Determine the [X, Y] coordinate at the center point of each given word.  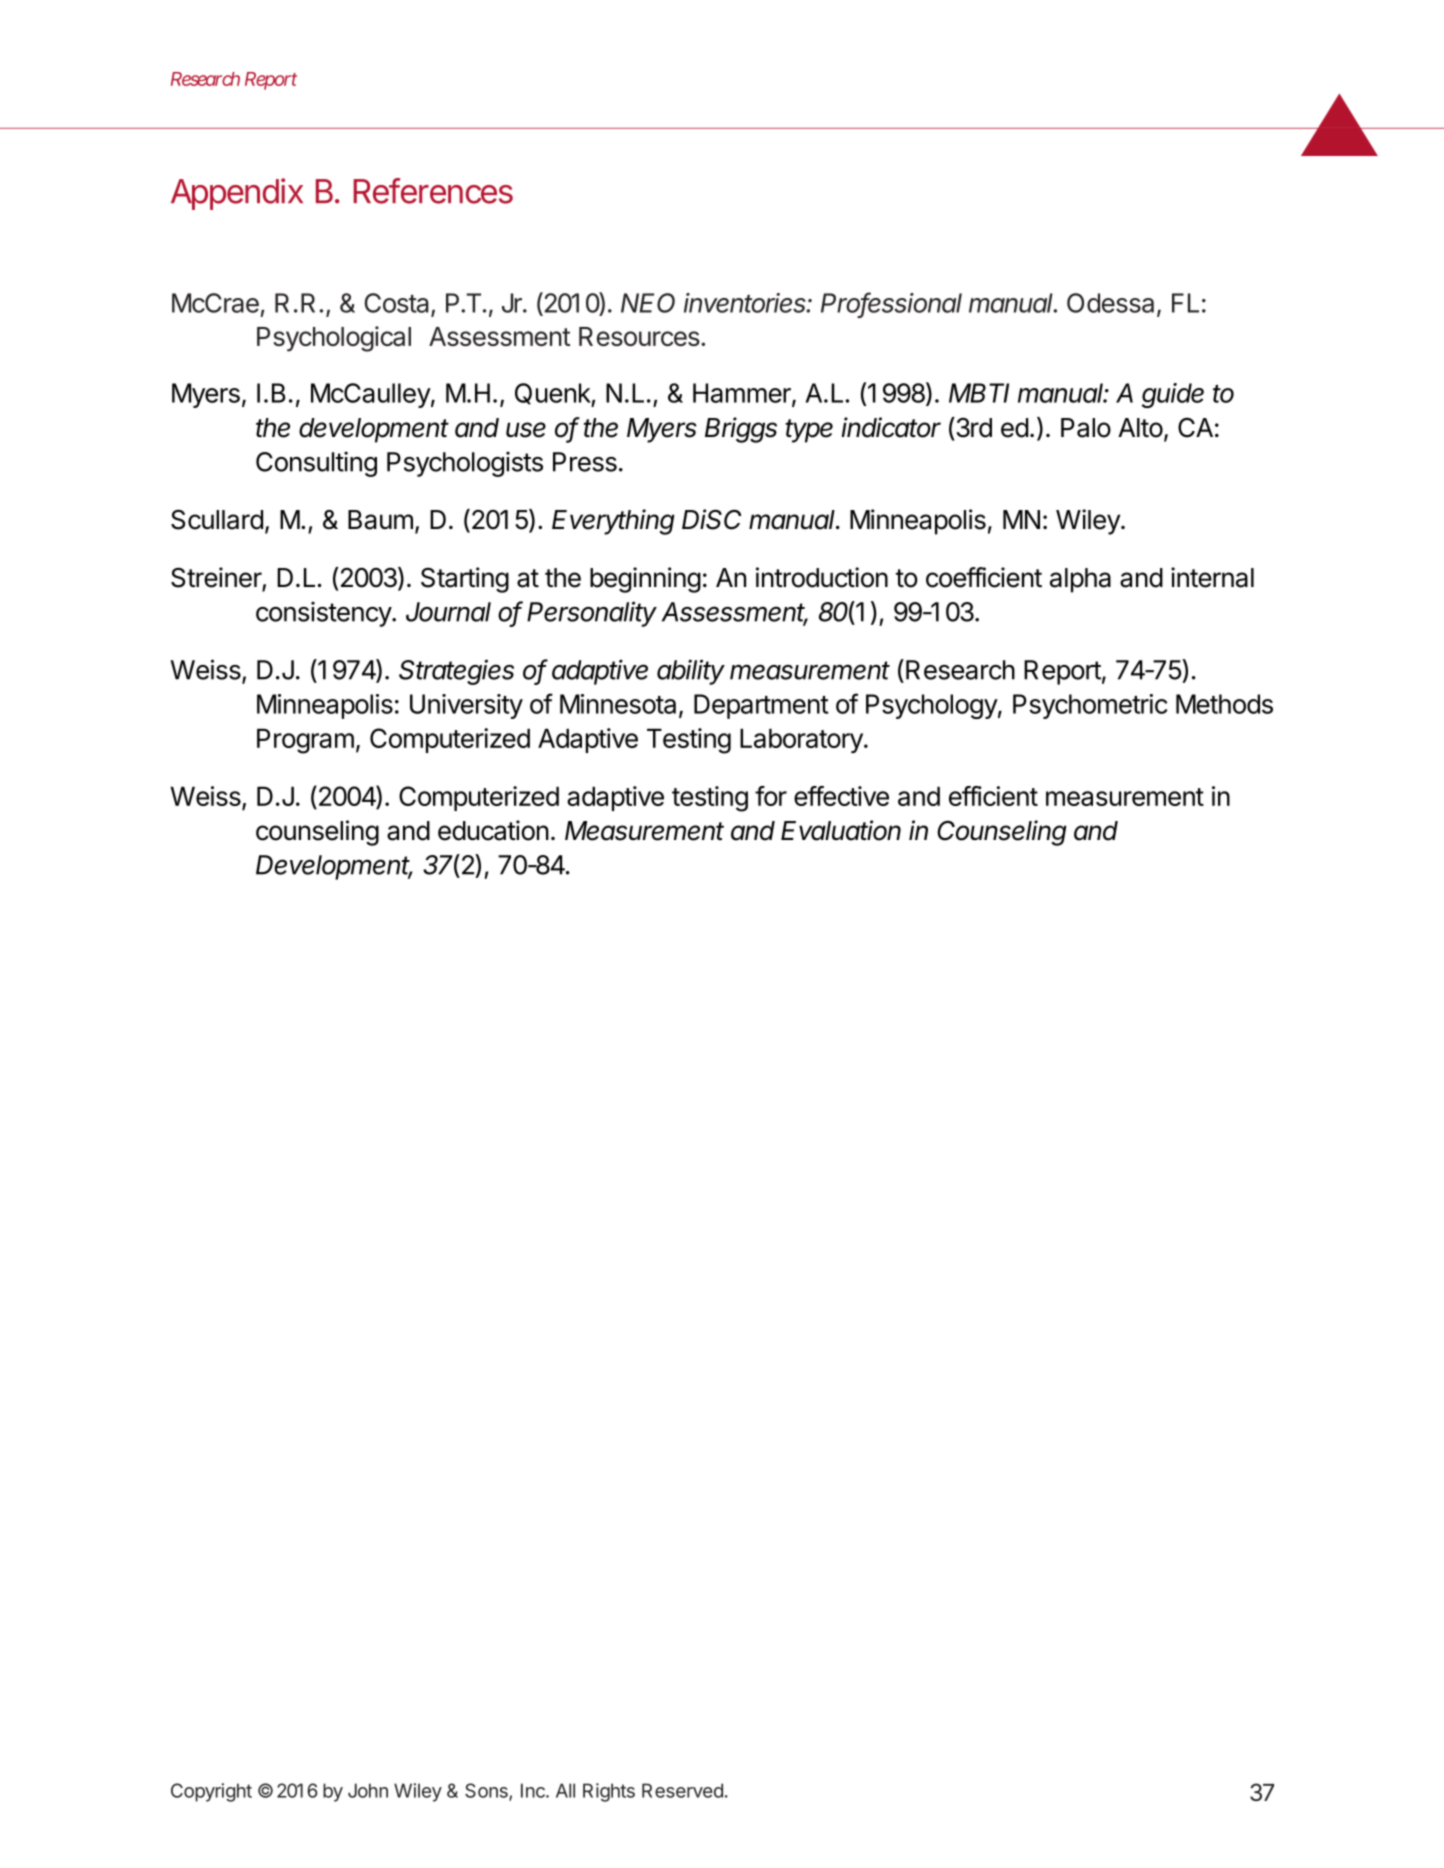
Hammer [743, 394]
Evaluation [841, 830]
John [368, 1790]
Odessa [1110, 303]
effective [841, 796]
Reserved [682, 1790]
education [493, 830]
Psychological [334, 339]
